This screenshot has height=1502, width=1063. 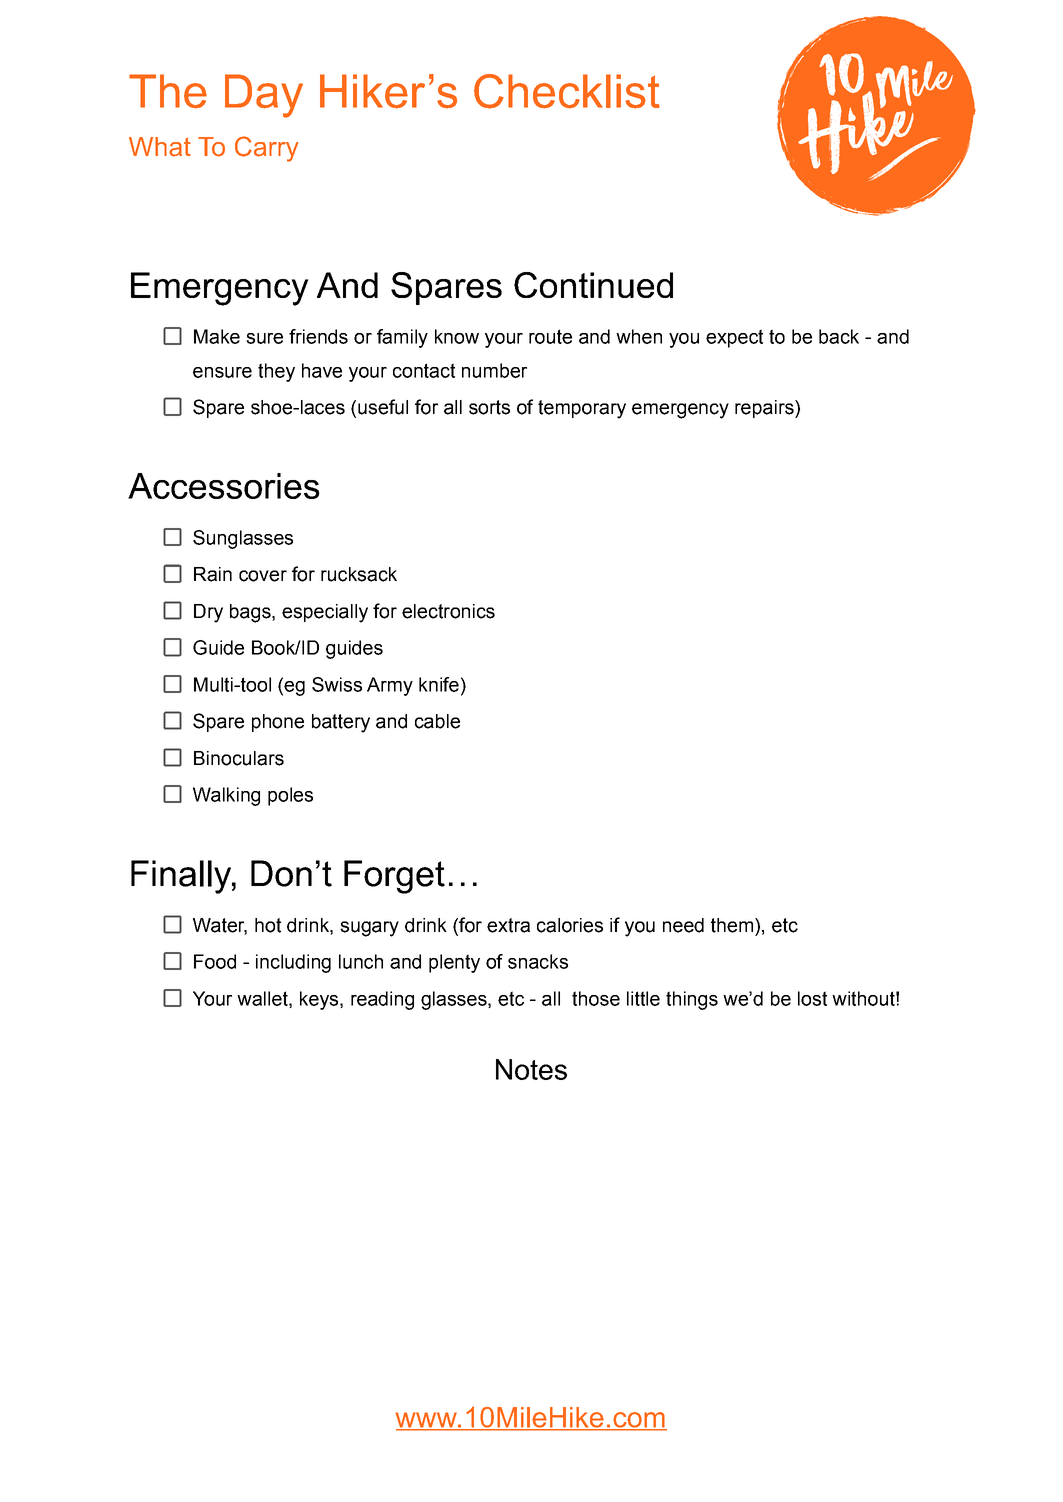 What do you see at coordinates (226, 796) in the screenshot?
I see `Walking` at bounding box center [226, 796].
